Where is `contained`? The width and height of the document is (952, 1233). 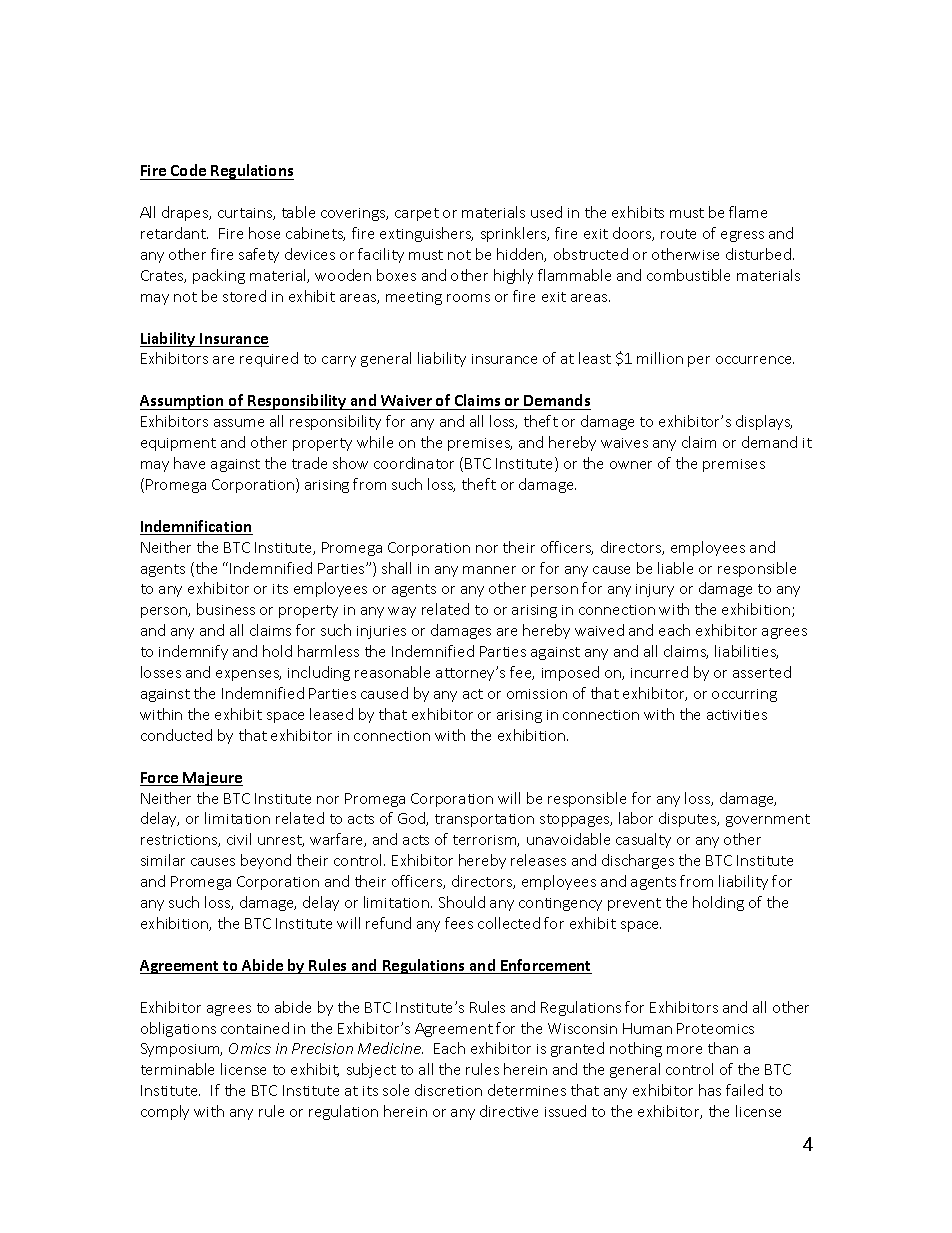
contained is located at coordinates (255, 1028).
